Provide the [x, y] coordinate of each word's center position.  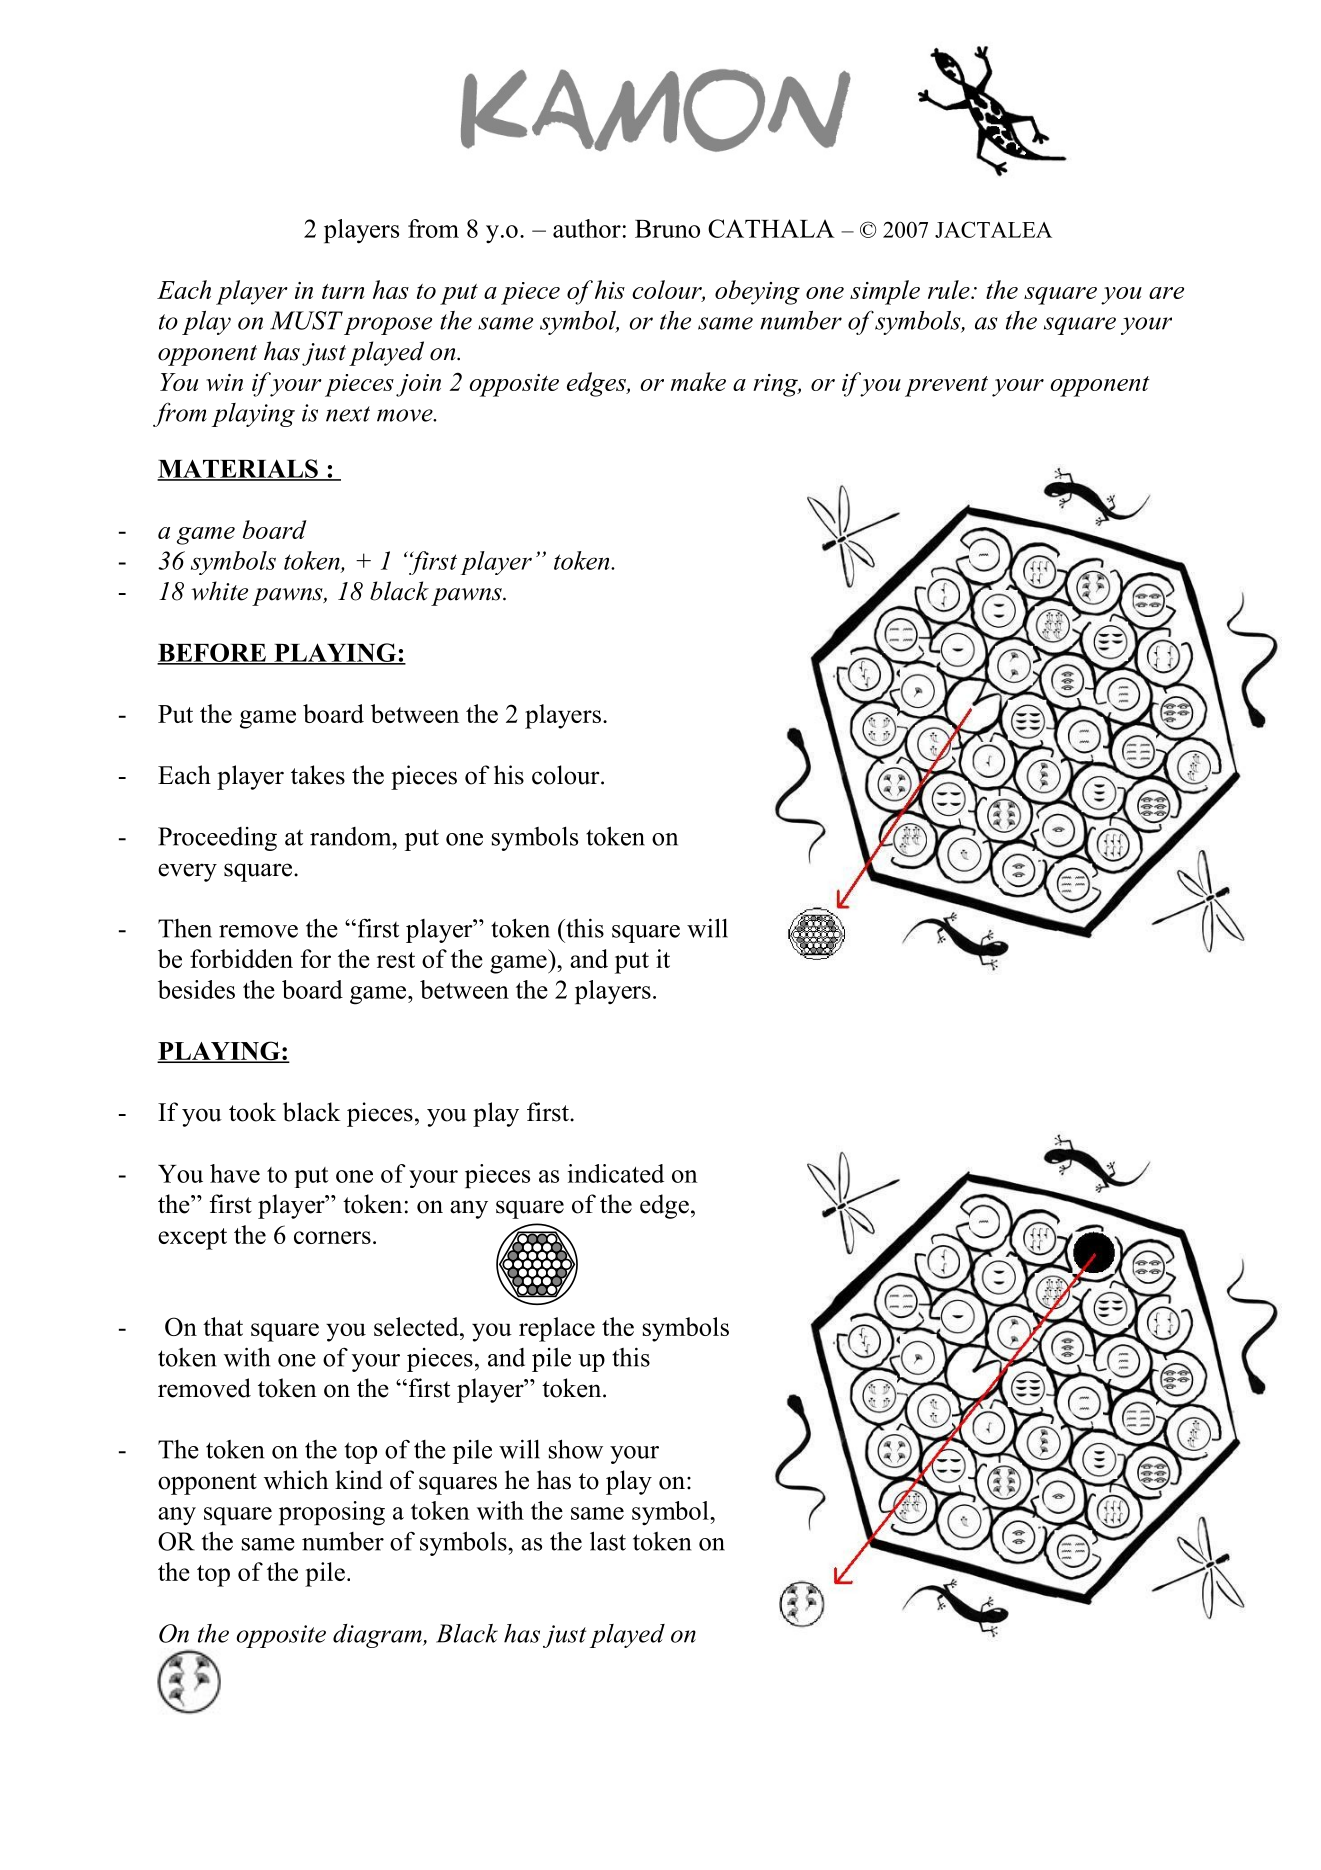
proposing [332, 1513]
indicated [616, 1173]
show [576, 1449]
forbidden [241, 958]
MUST [306, 320]
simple [885, 292]
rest [396, 960]
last [608, 1541]
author [587, 228]
